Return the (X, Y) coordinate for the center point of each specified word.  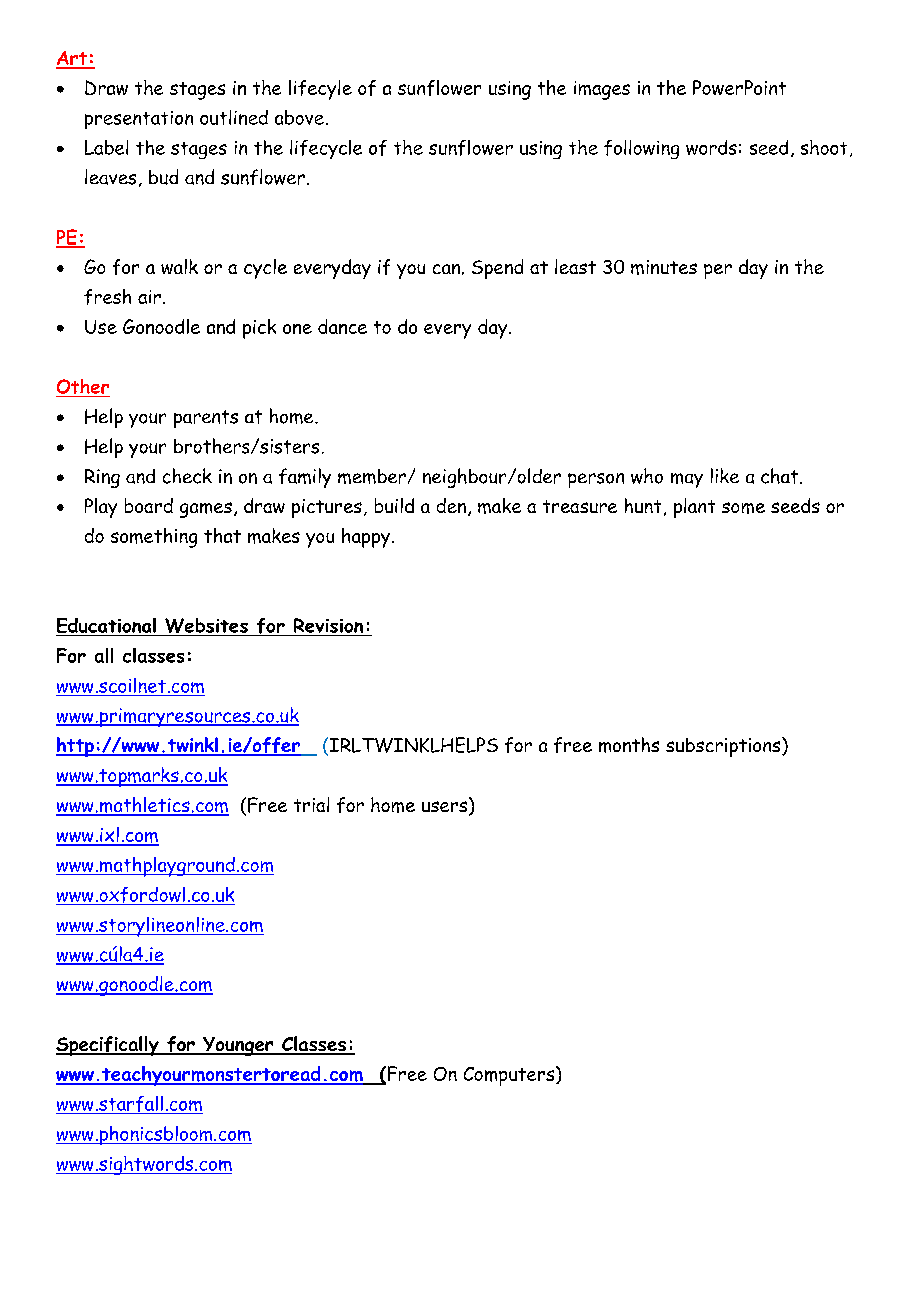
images (602, 90)
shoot (824, 147)
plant (694, 508)
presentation (139, 120)
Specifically (108, 1046)
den (451, 505)
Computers (510, 1076)
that (222, 535)
